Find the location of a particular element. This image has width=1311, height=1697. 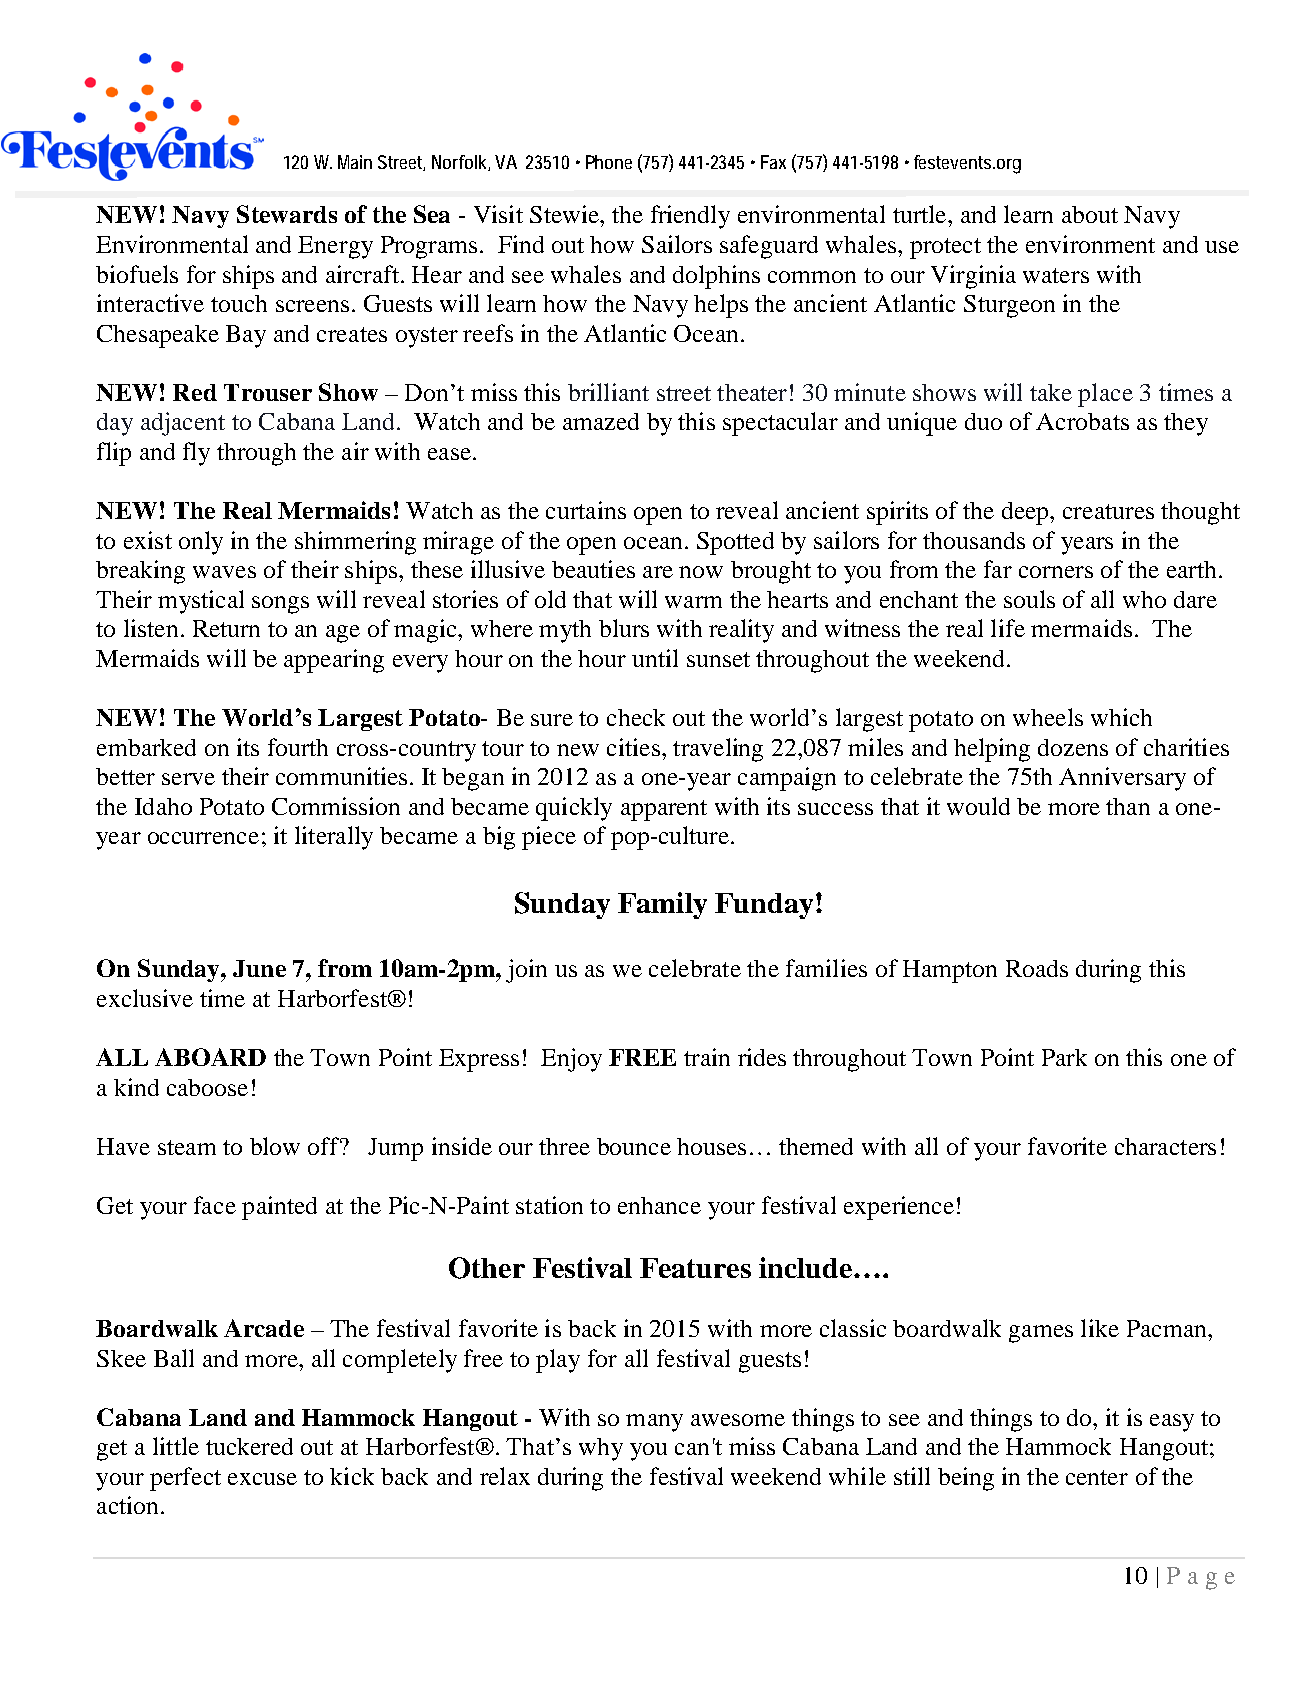

center is located at coordinates (1097, 1477).
